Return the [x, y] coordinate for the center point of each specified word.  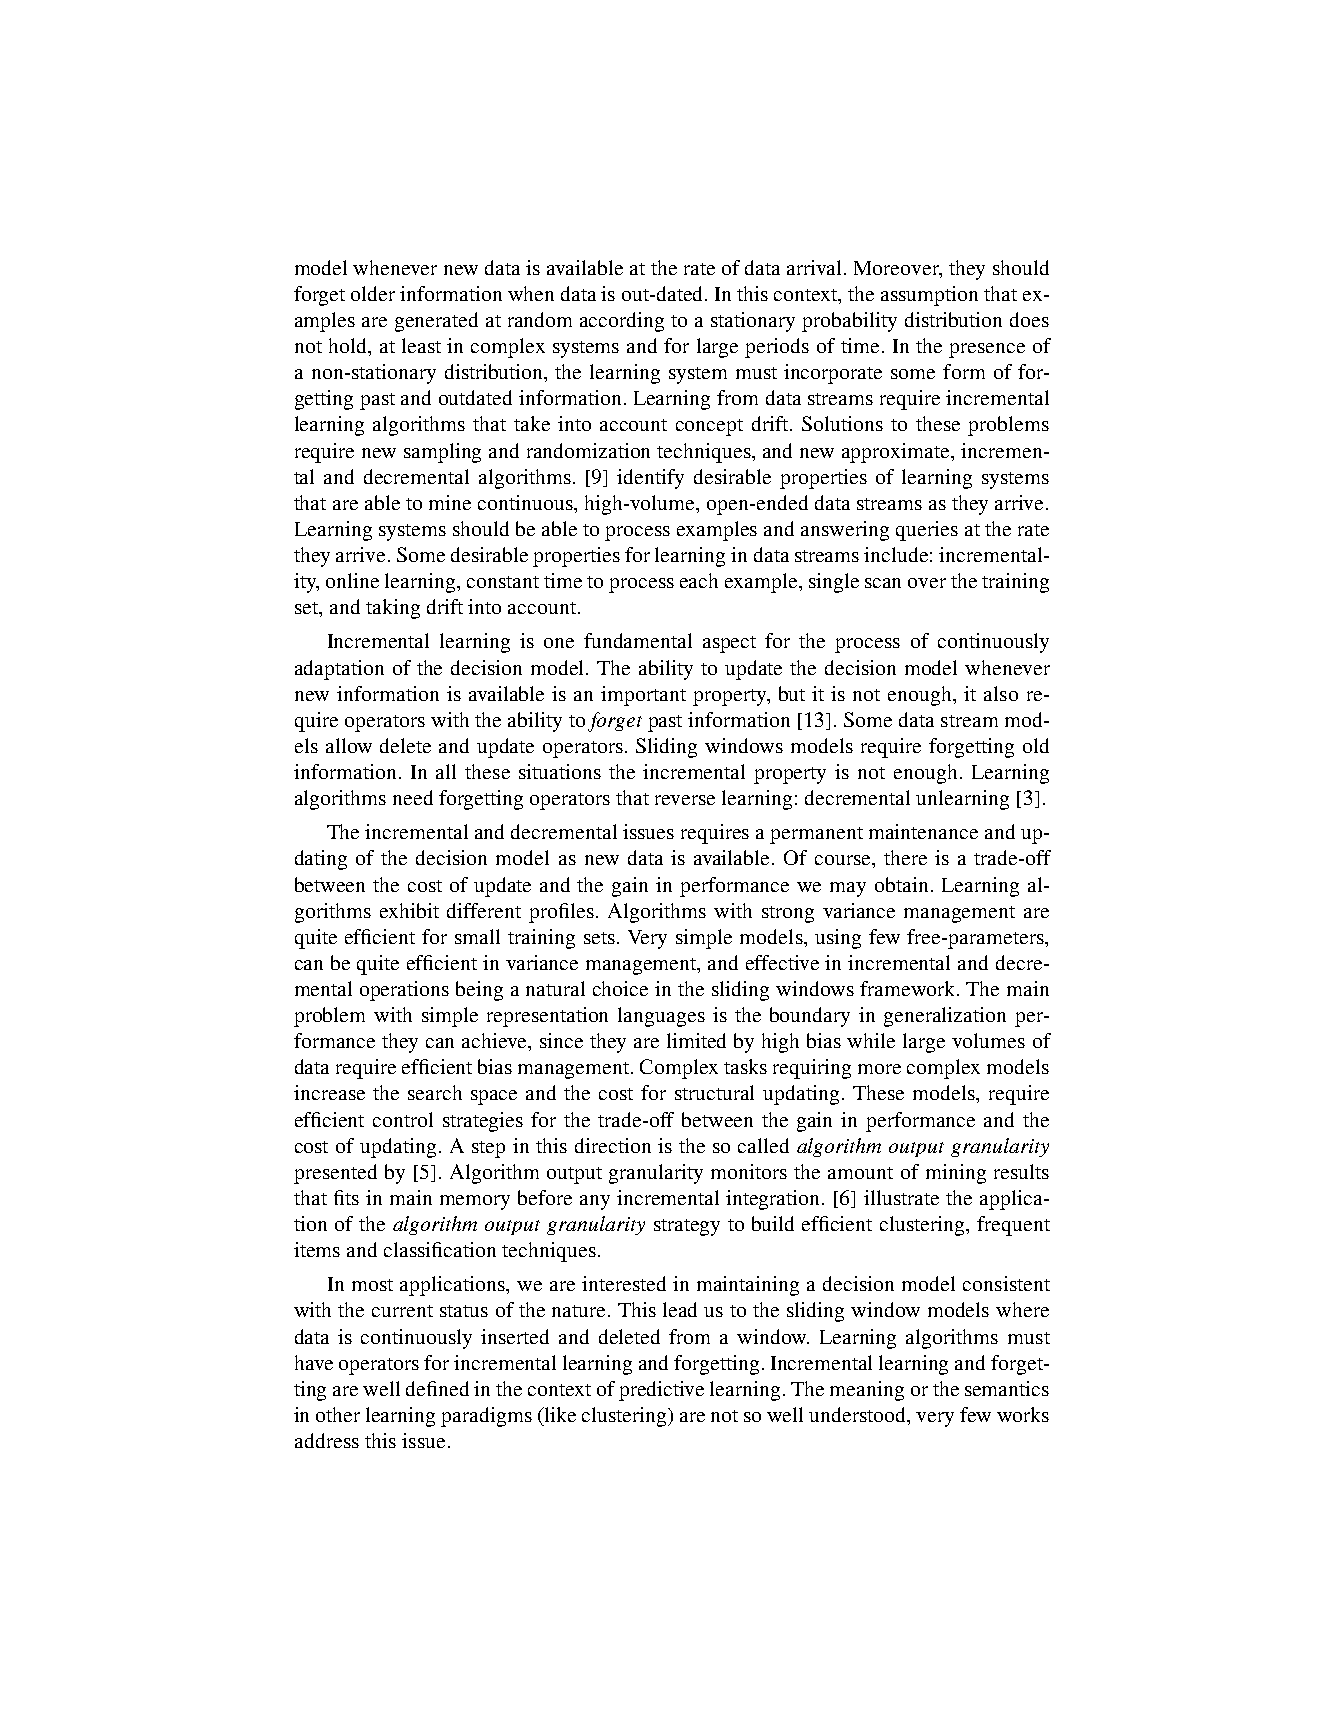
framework [909, 988]
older [373, 293]
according [622, 322]
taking [393, 609]
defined [437, 1388]
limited [696, 1040]
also [1001, 693]
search [435, 1092]
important [643, 696]
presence [987, 350]
